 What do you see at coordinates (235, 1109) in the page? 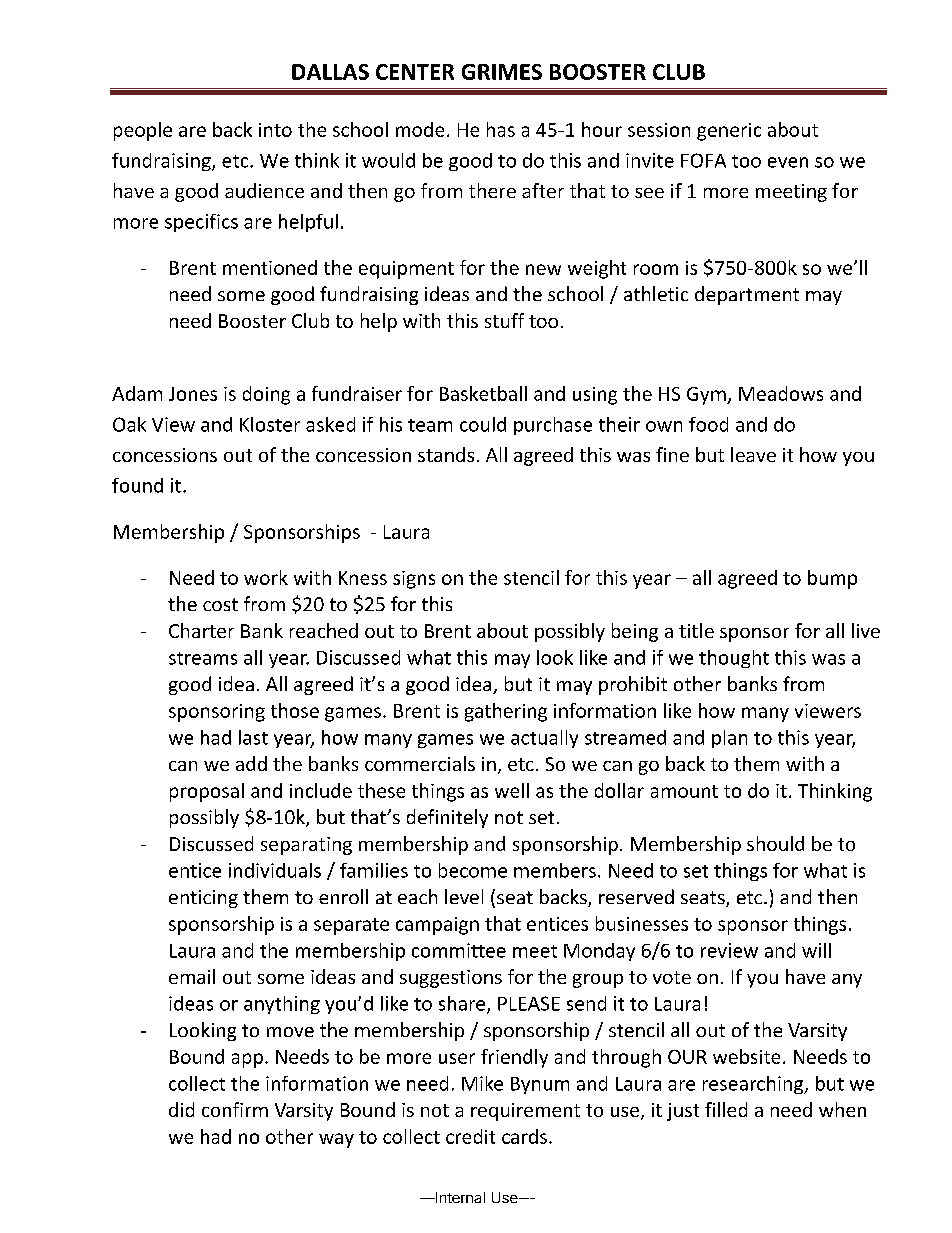
I see `confirm` at bounding box center [235, 1109].
